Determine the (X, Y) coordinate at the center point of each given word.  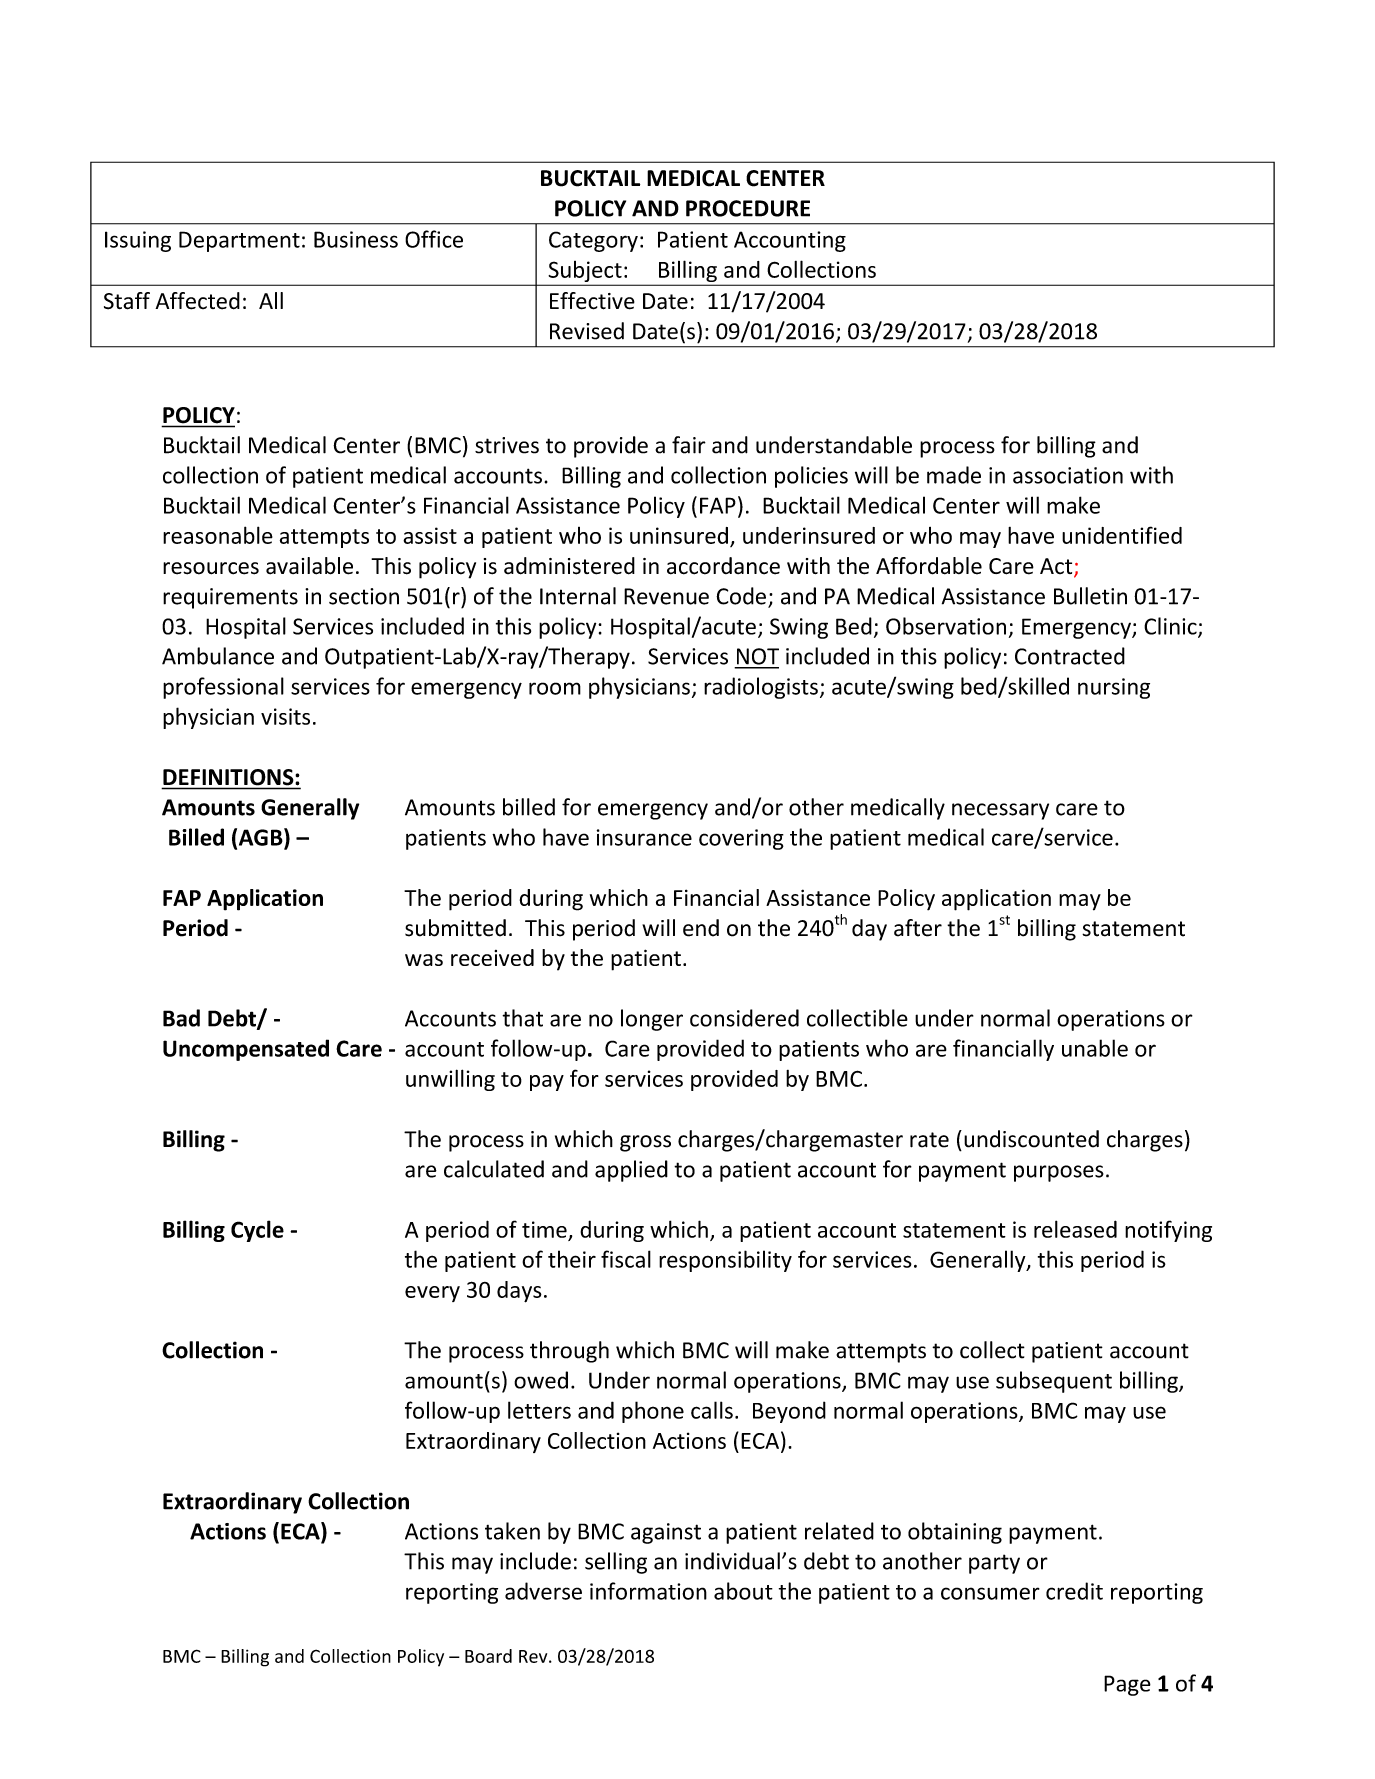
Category (593, 241)
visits (285, 716)
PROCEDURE (748, 208)
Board (488, 1656)
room (555, 688)
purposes (1059, 1173)
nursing (1114, 688)
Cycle (257, 1231)
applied (631, 1171)
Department (239, 241)
